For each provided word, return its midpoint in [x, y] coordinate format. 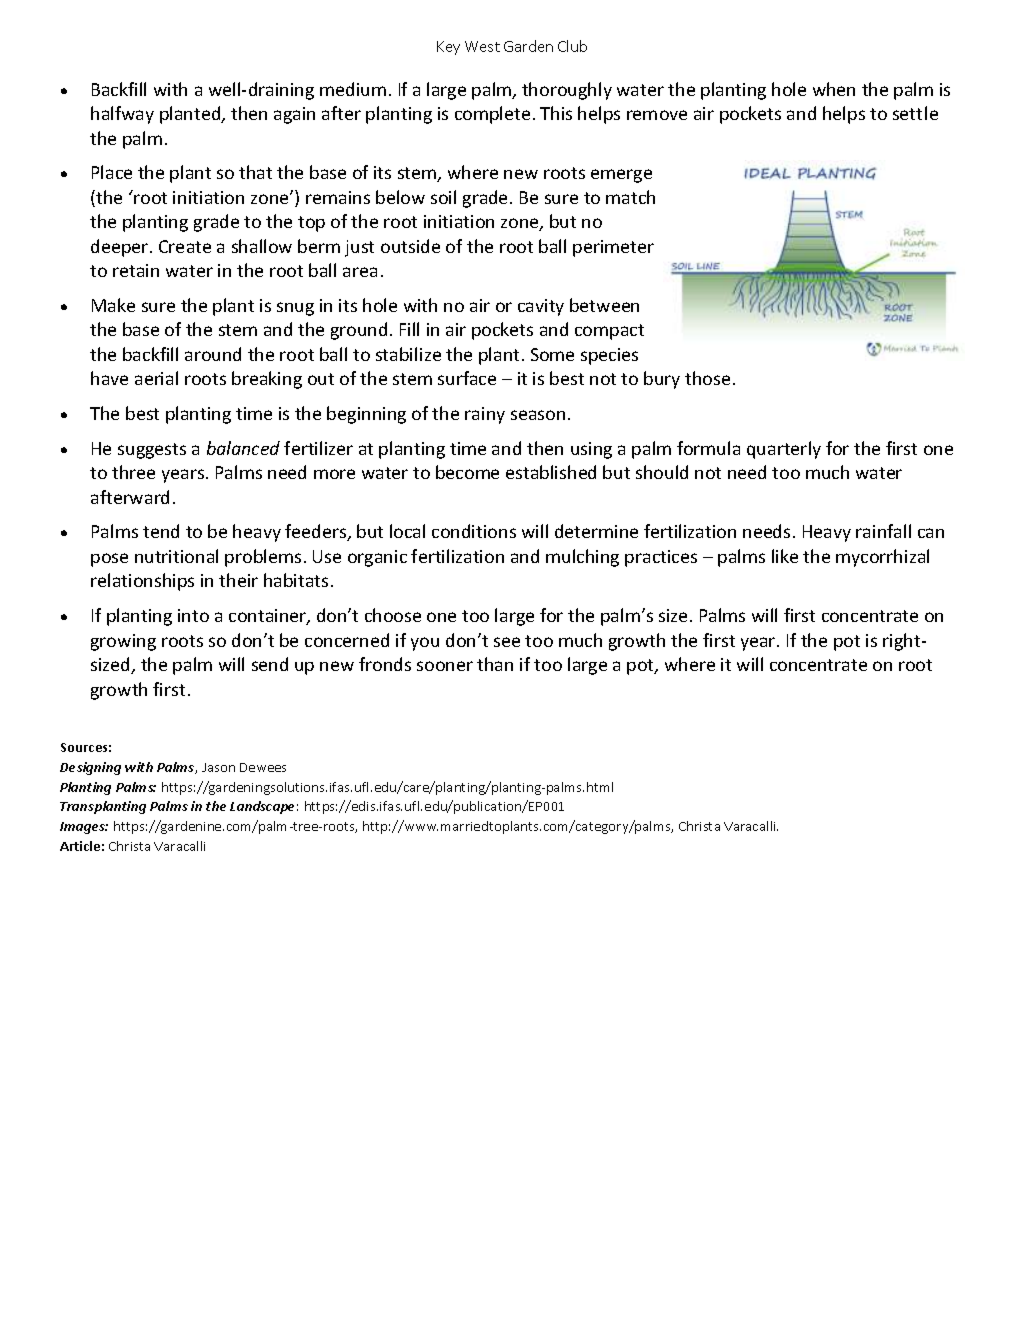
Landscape [264, 807]
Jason [218, 767]
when [834, 89]
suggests [152, 451]
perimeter [613, 248]
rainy [485, 415]
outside [410, 246]
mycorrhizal [882, 558]
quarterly [784, 450]
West [482, 46]
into [193, 615]
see [507, 642]
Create [185, 246]
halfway [122, 115]
